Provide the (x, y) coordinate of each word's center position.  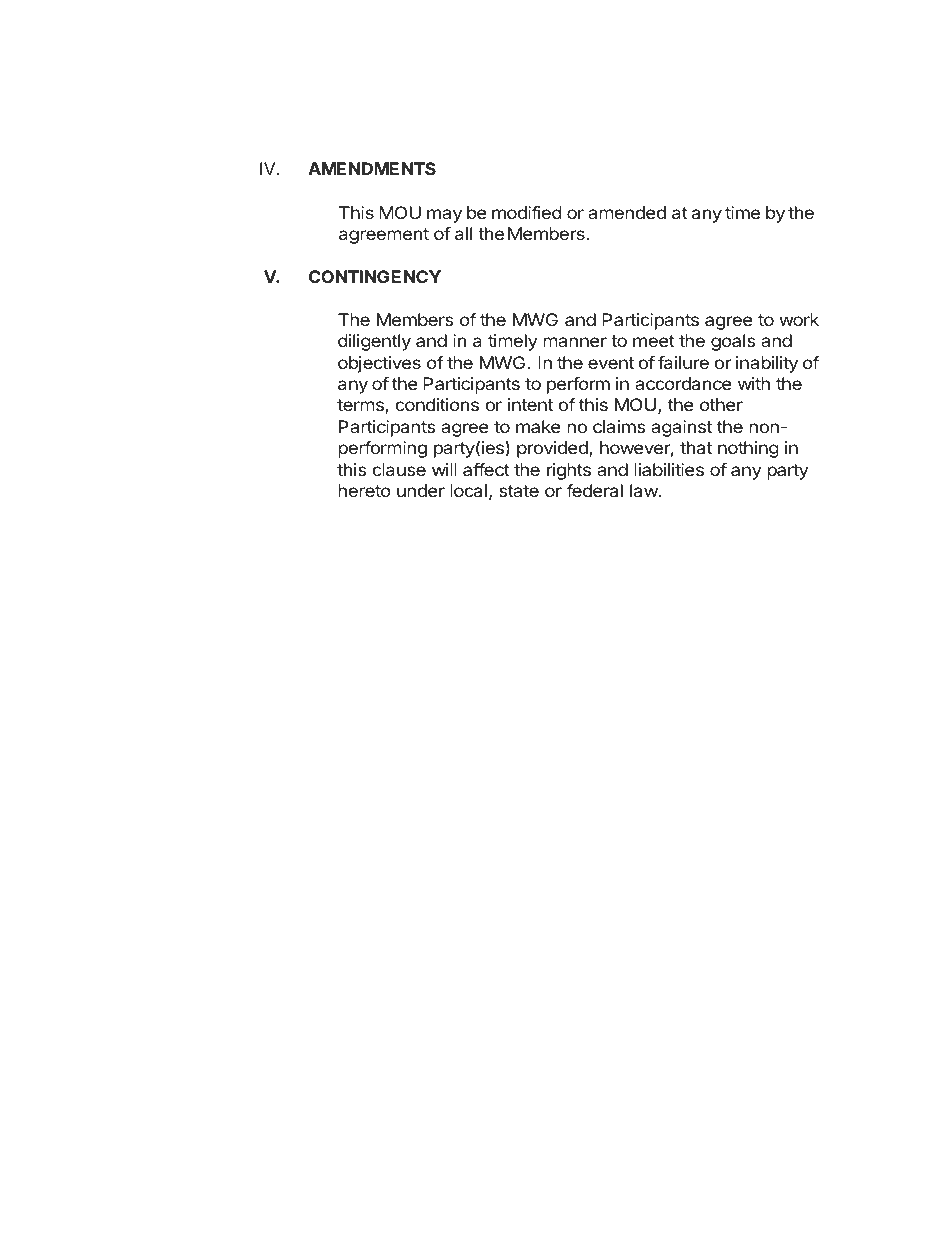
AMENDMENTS (372, 168)
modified (527, 212)
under (421, 490)
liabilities (669, 469)
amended (627, 212)
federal (594, 490)
